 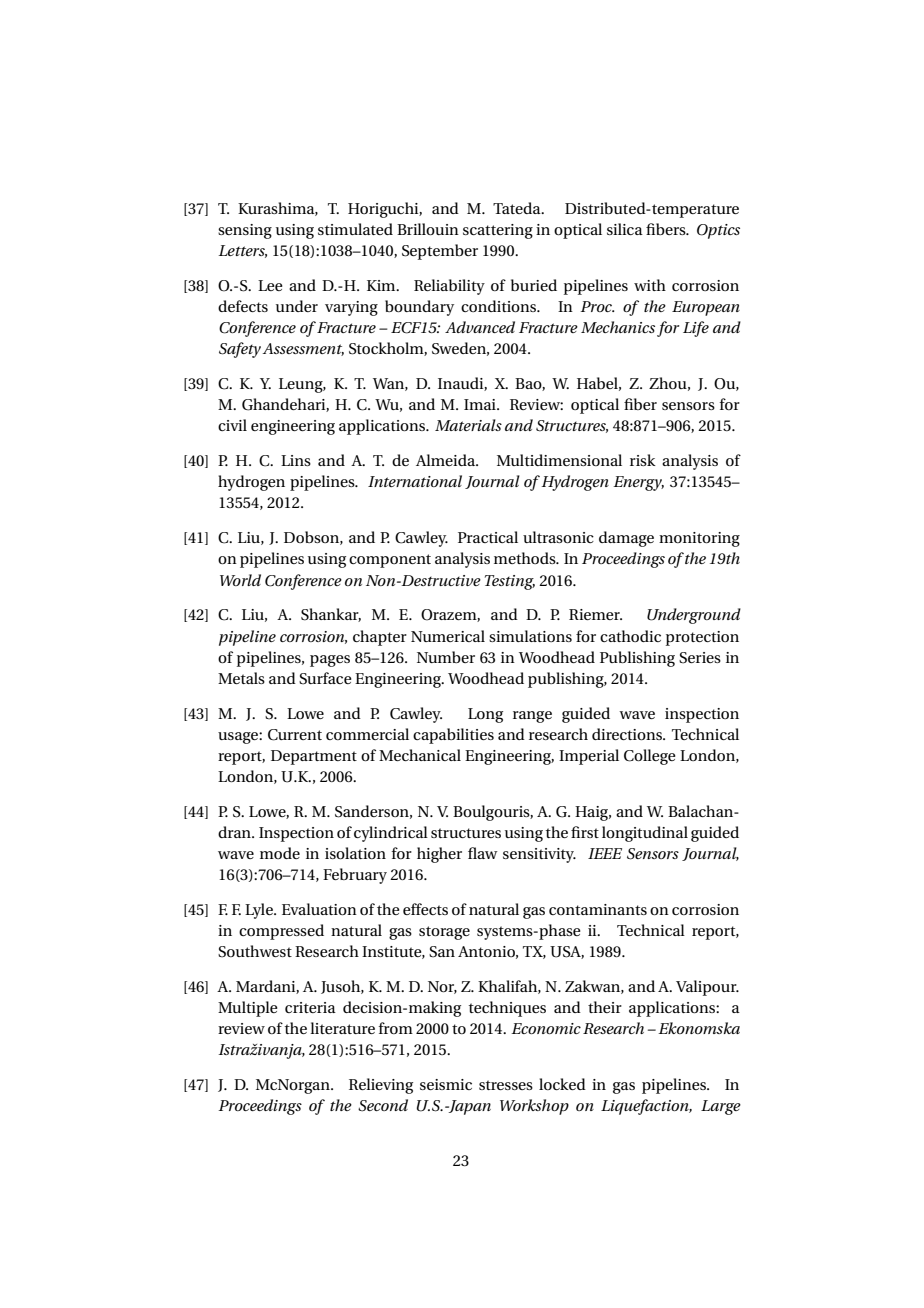 I want to click on with, so click(x=650, y=285).
